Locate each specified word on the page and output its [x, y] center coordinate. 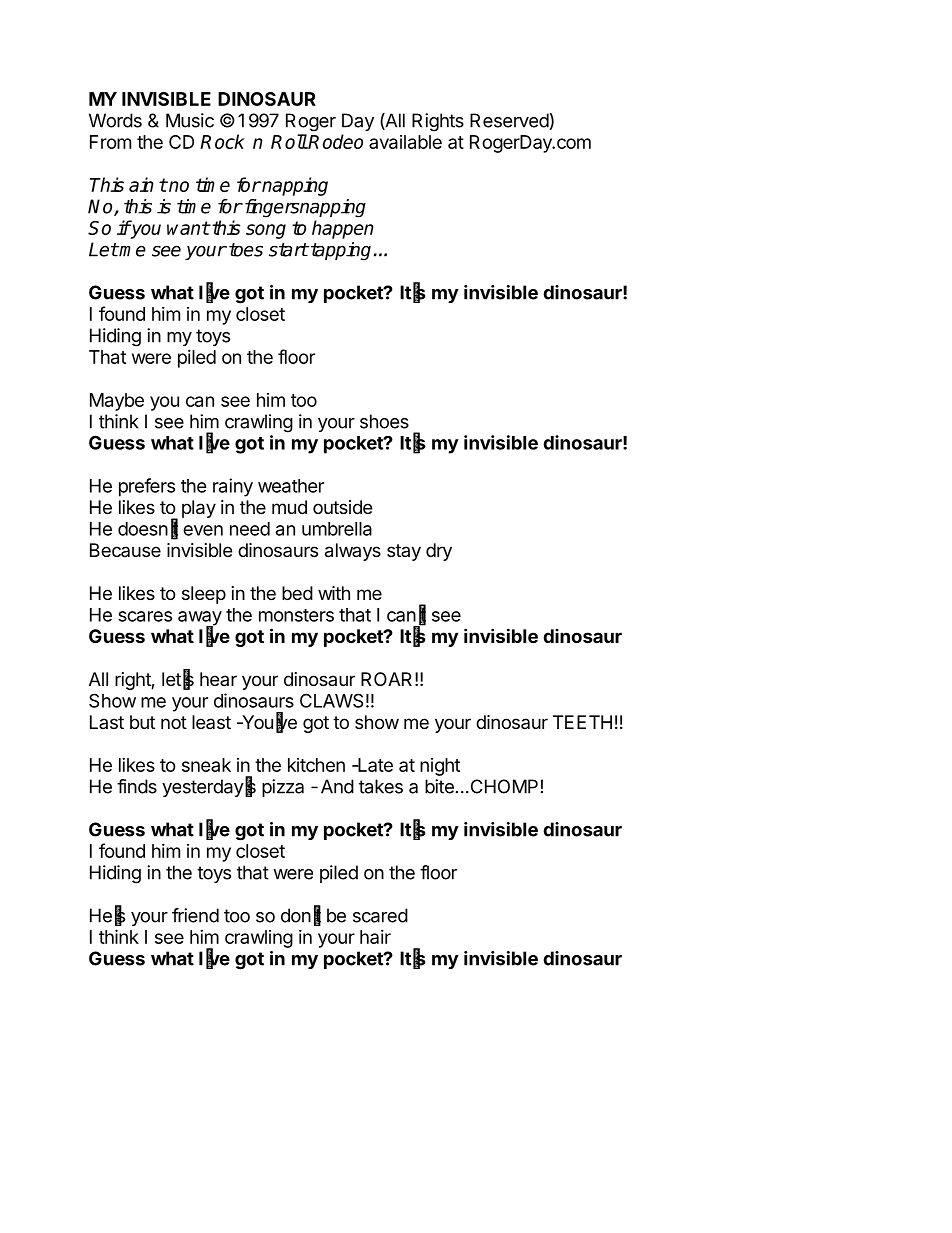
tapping [341, 251]
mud [289, 507]
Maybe [117, 402]
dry [439, 552]
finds [137, 786]
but [142, 722]
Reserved [509, 120]
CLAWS [331, 700]
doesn [143, 529]
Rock [222, 141]
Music [190, 120]
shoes [384, 421]
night [440, 767]
